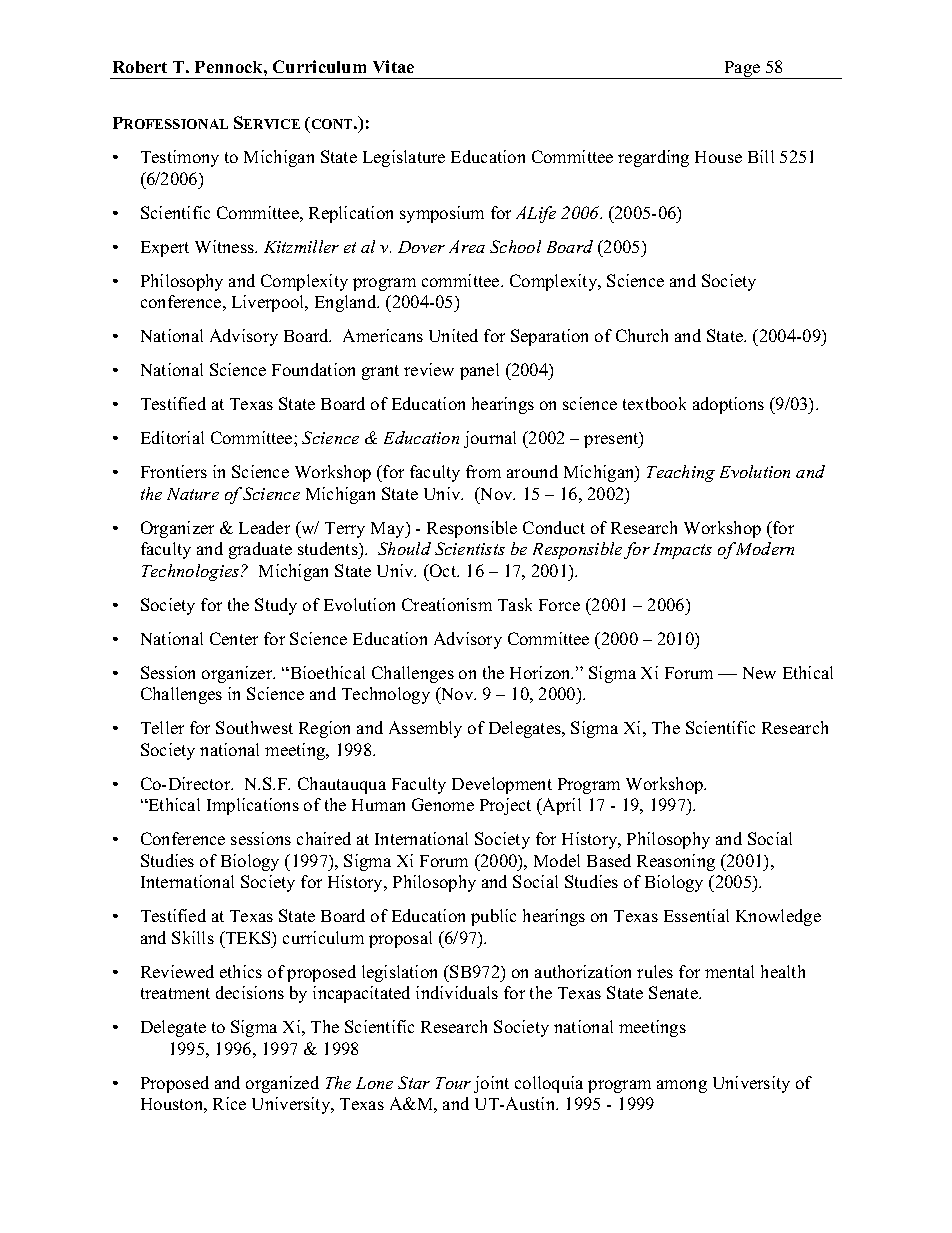 Image resolution: width=952 pixels, height=1233 pixels. Describe the element at coordinates (192, 572) in the document. I see `Technologies` at that location.
